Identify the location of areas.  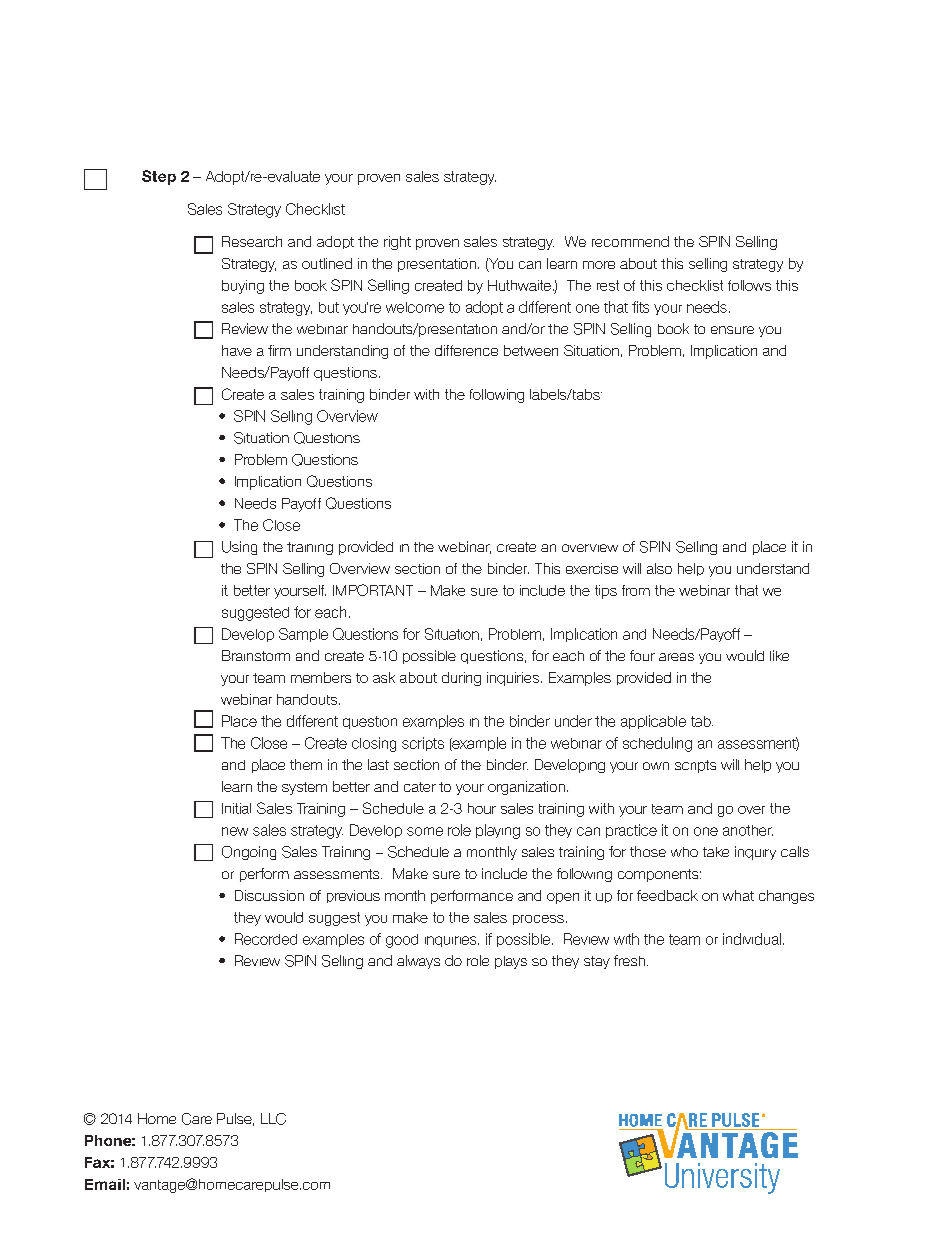
(676, 657).
